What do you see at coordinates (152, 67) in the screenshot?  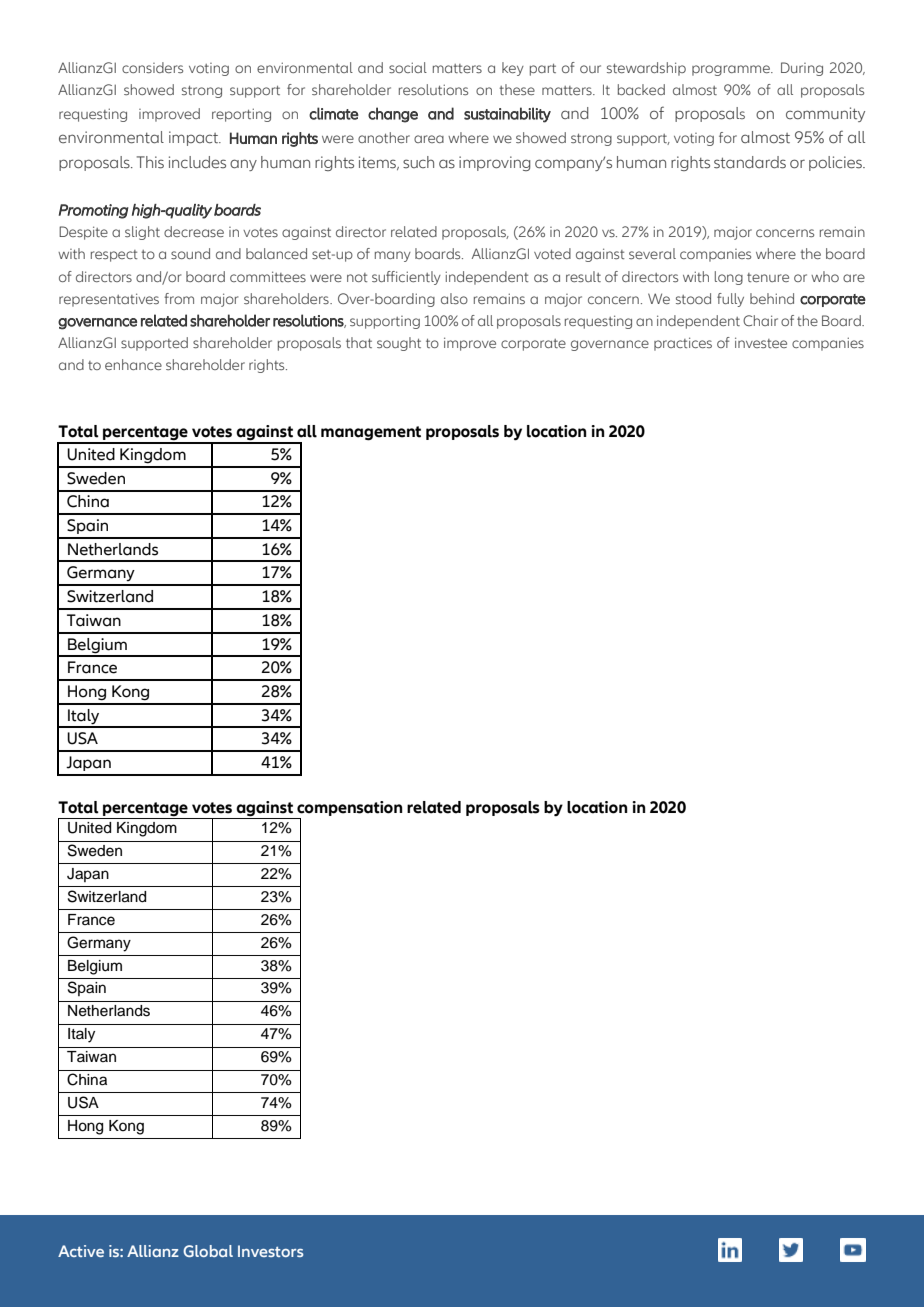 I see `considers` at bounding box center [152, 67].
